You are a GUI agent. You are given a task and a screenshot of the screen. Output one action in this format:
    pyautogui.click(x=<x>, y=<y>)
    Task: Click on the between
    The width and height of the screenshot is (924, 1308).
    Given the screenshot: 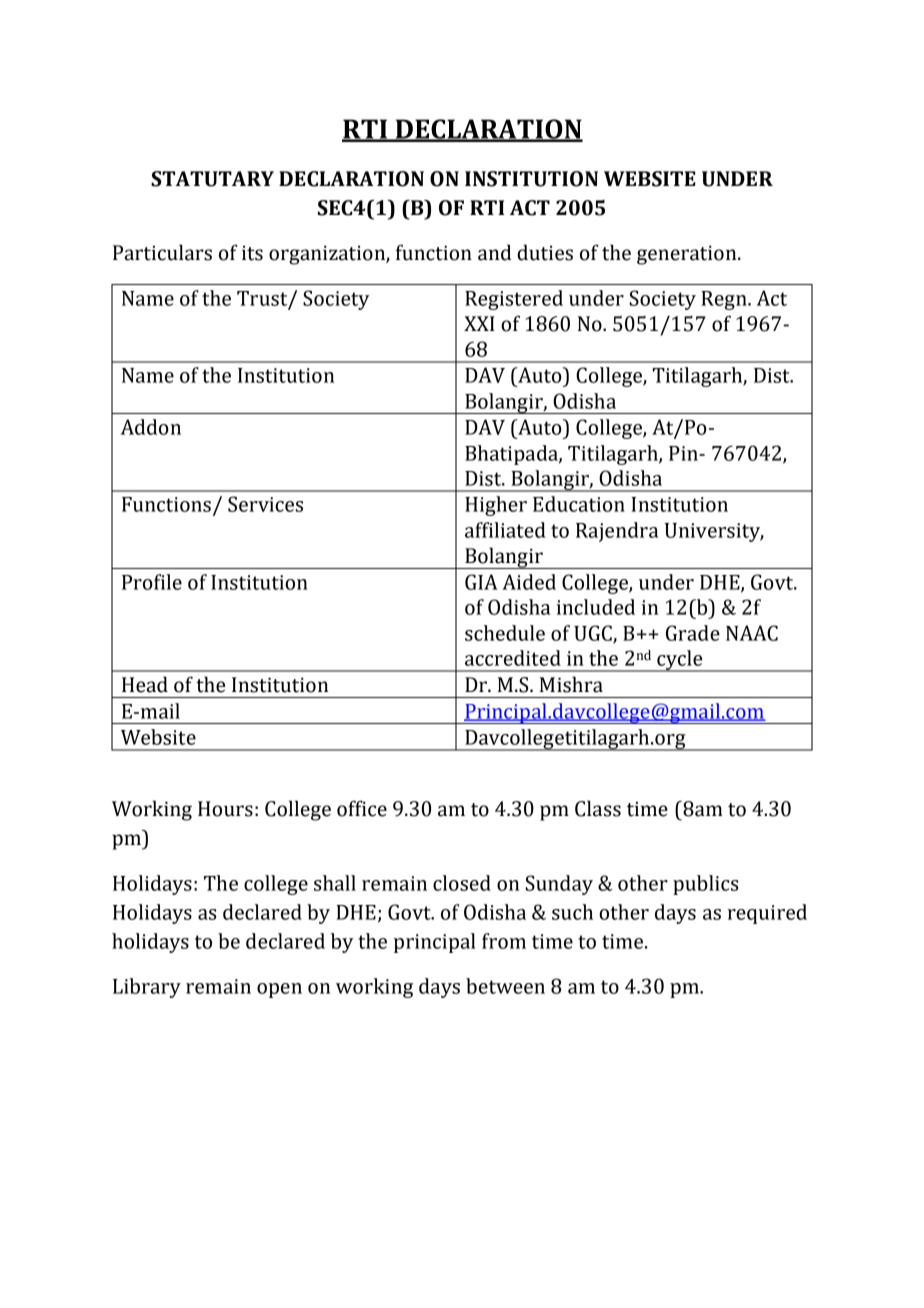 What is the action you would take?
    pyautogui.click(x=505, y=986)
